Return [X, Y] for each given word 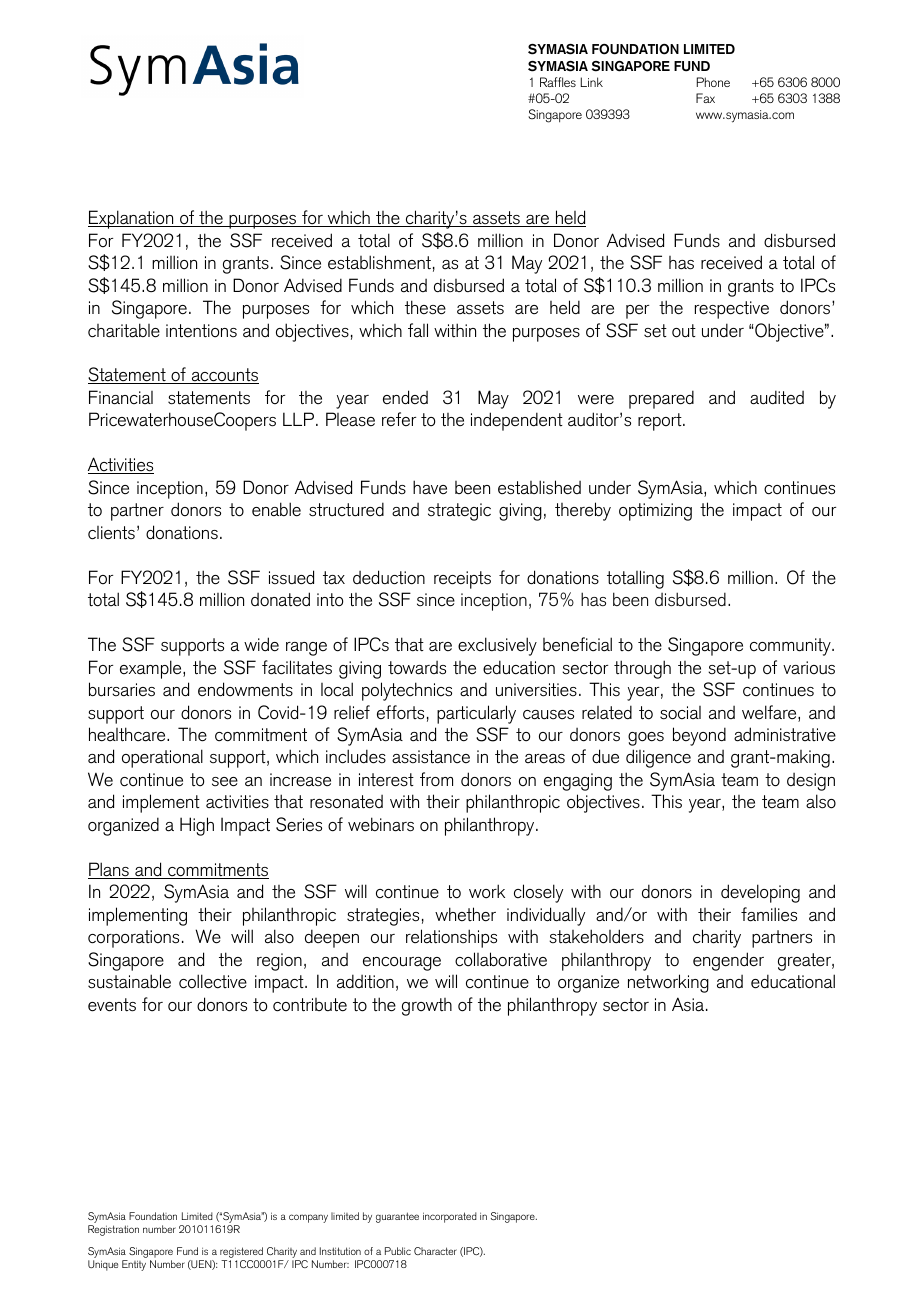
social [680, 713]
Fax [705, 98]
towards [417, 668]
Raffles [558, 82]
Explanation [132, 219]
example [152, 669]
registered [242, 1254]
